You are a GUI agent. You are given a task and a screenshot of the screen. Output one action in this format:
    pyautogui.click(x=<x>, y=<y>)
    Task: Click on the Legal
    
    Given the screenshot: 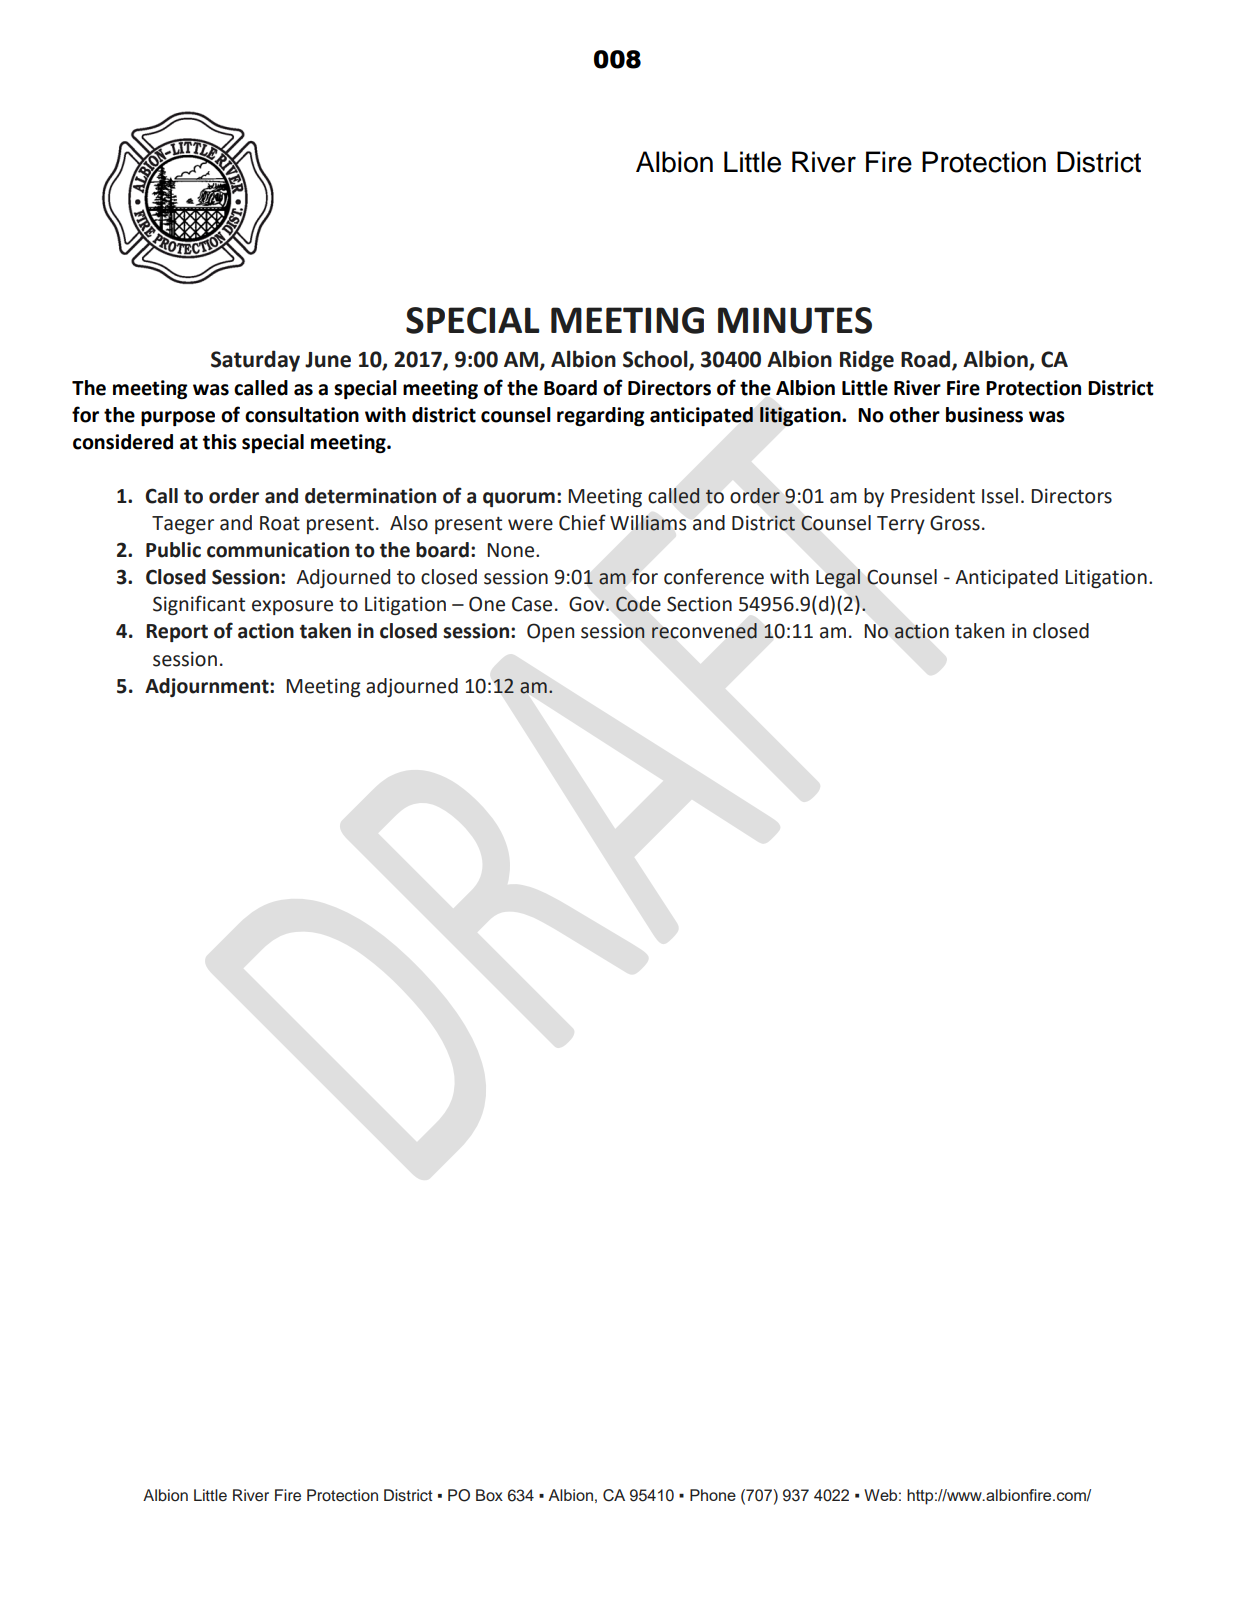 What is the action you would take?
    pyautogui.click(x=838, y=578)
